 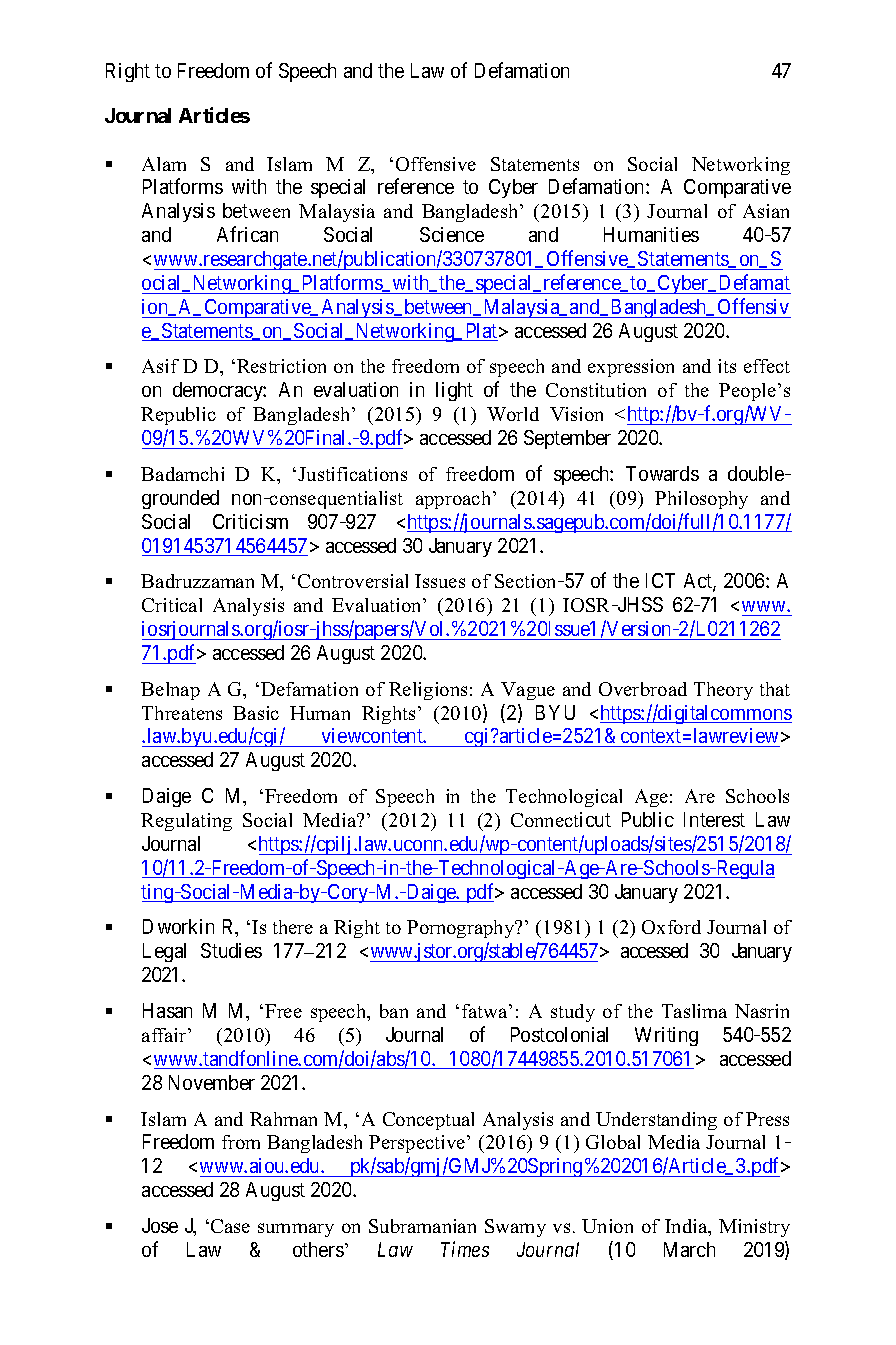 I want to click on approach, so click(x=455, y=500).
